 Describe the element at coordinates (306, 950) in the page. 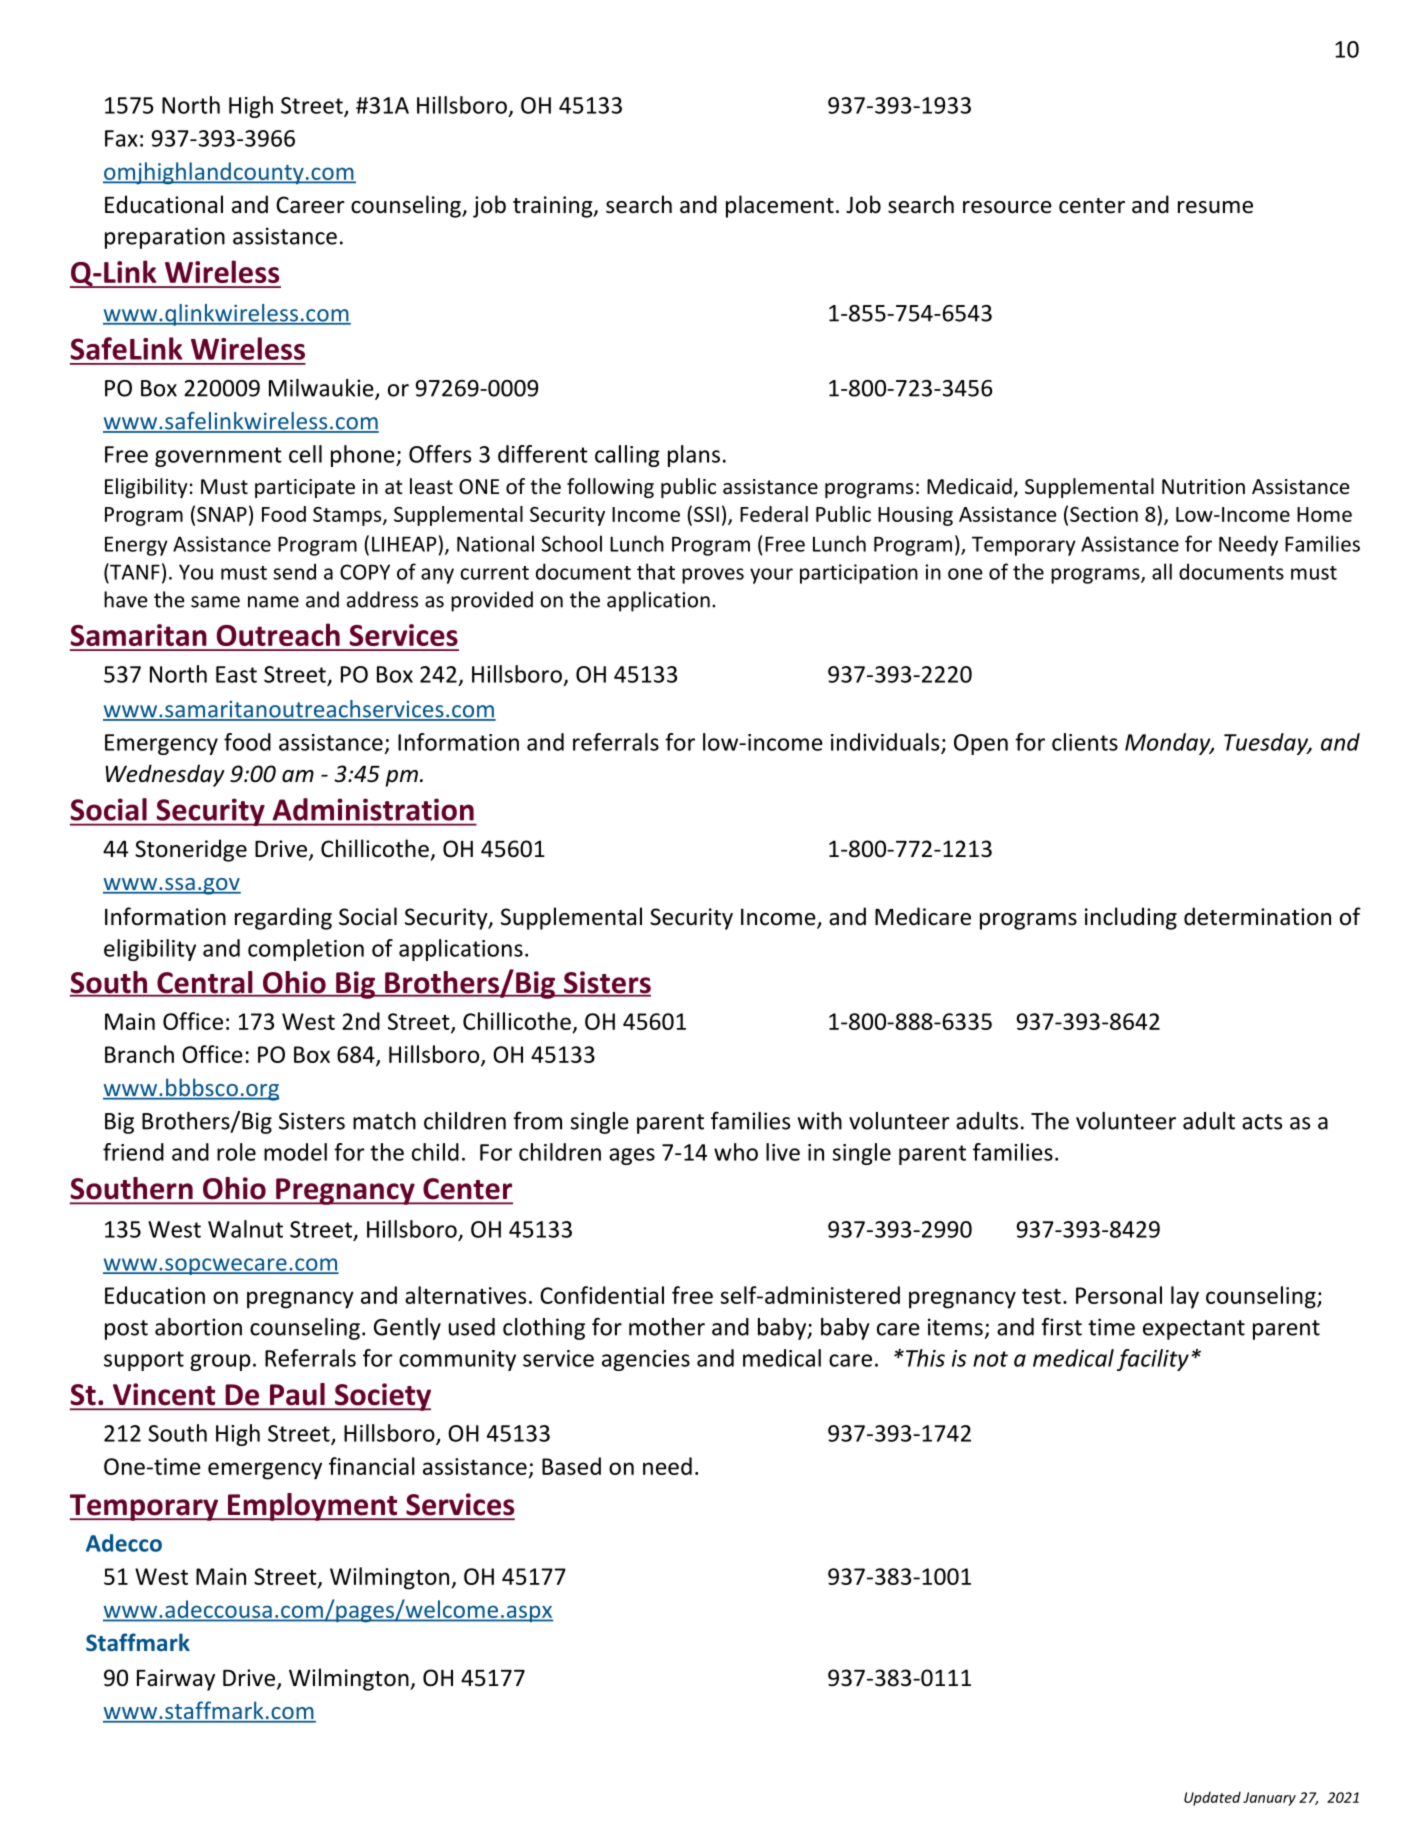

I see `completion` at that location.
